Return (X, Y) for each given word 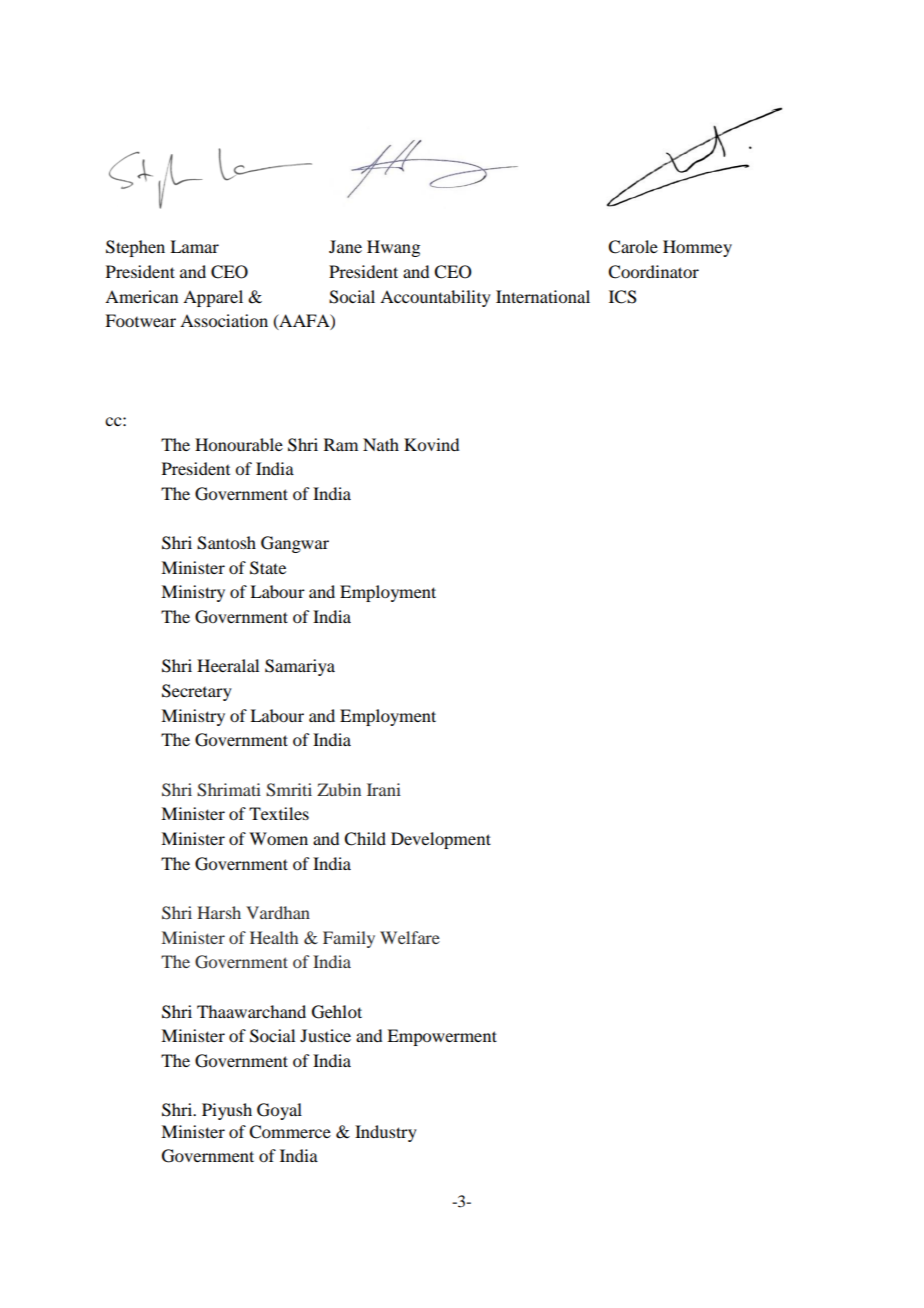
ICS (623, 297)
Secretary (197, 692)
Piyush (227, 1111)
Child (365, 839)
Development (441, 840)
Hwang (393, 248)
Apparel (213, 298)
